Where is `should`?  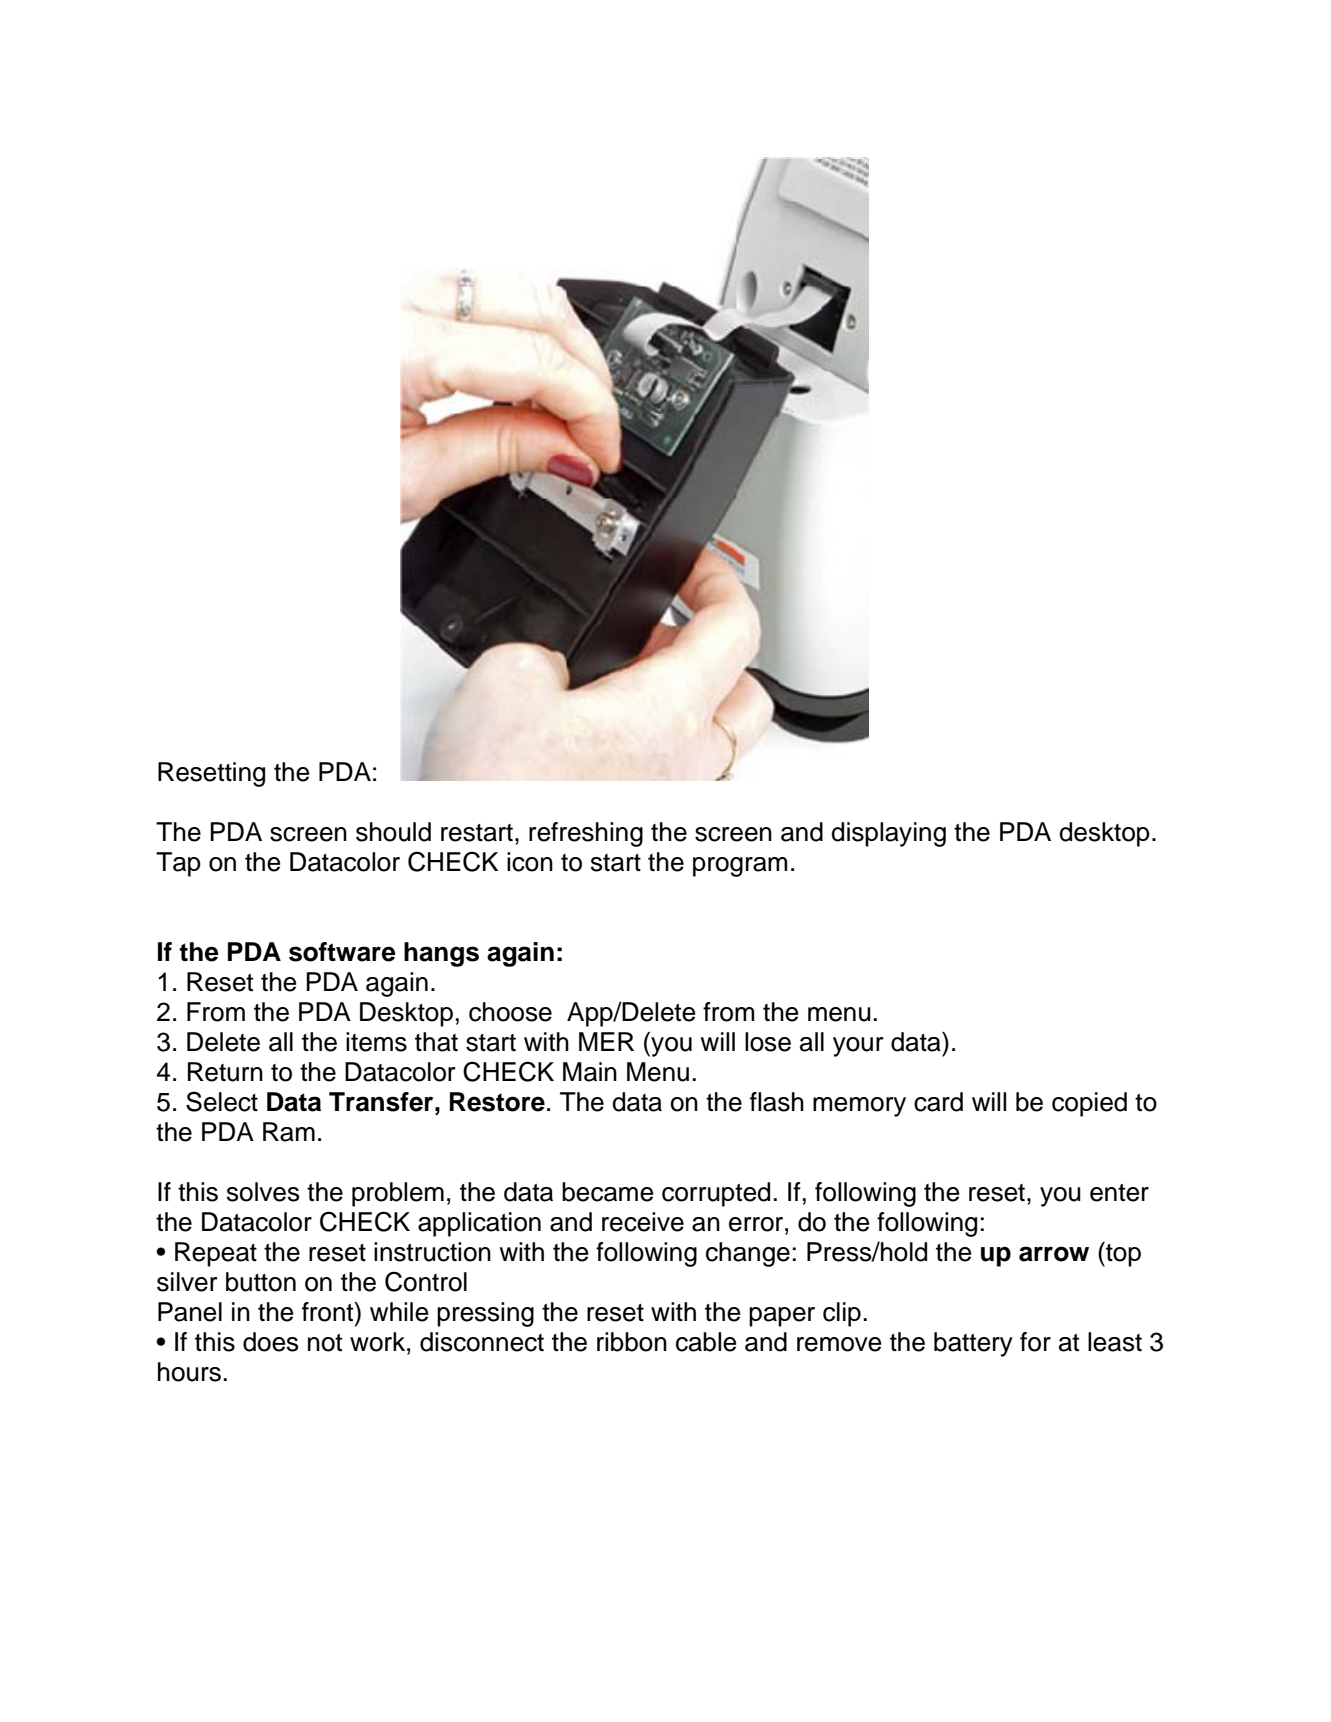 should is located at coordinates (393, 832).
